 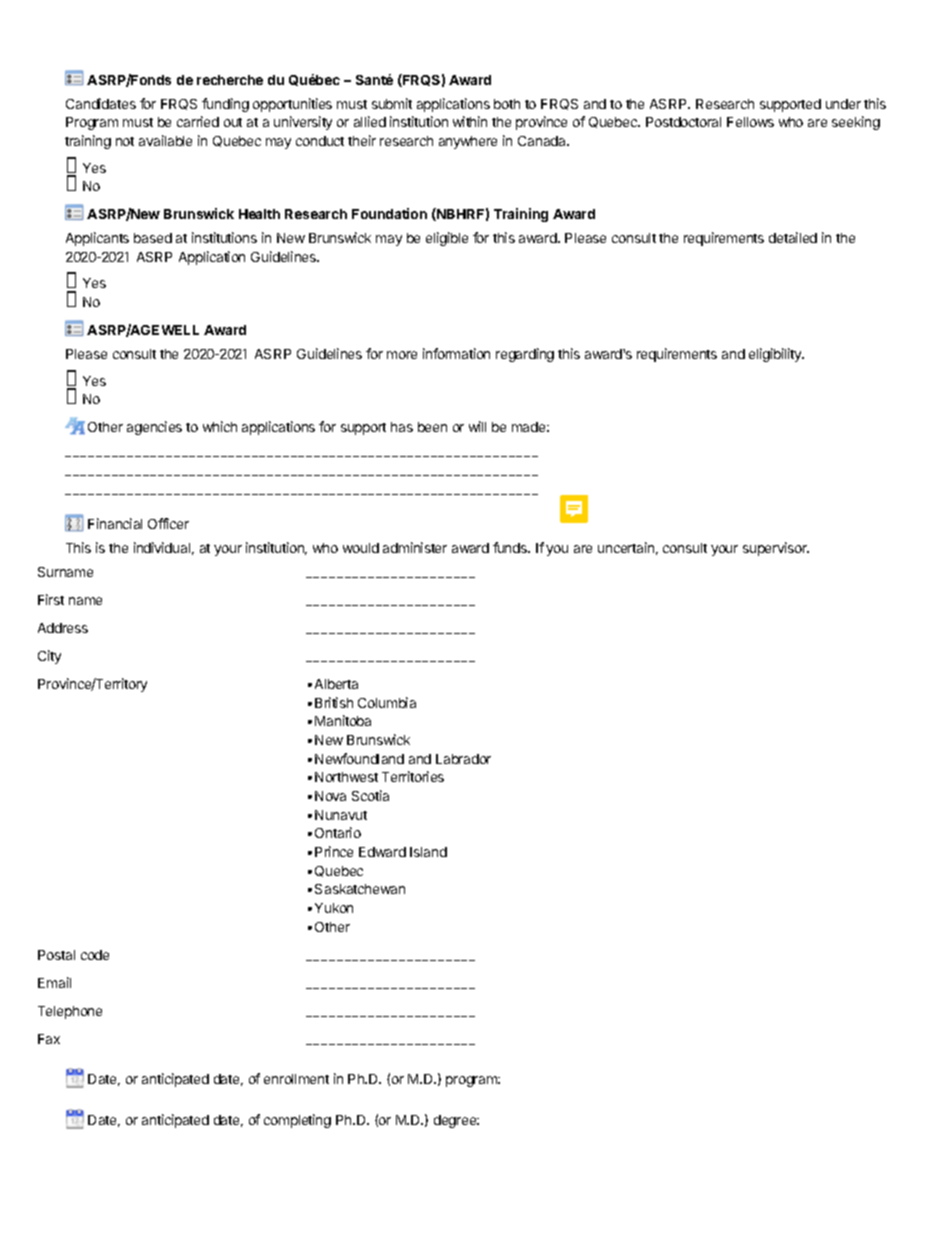 I want to click on available, so click(x=165, y=140).
